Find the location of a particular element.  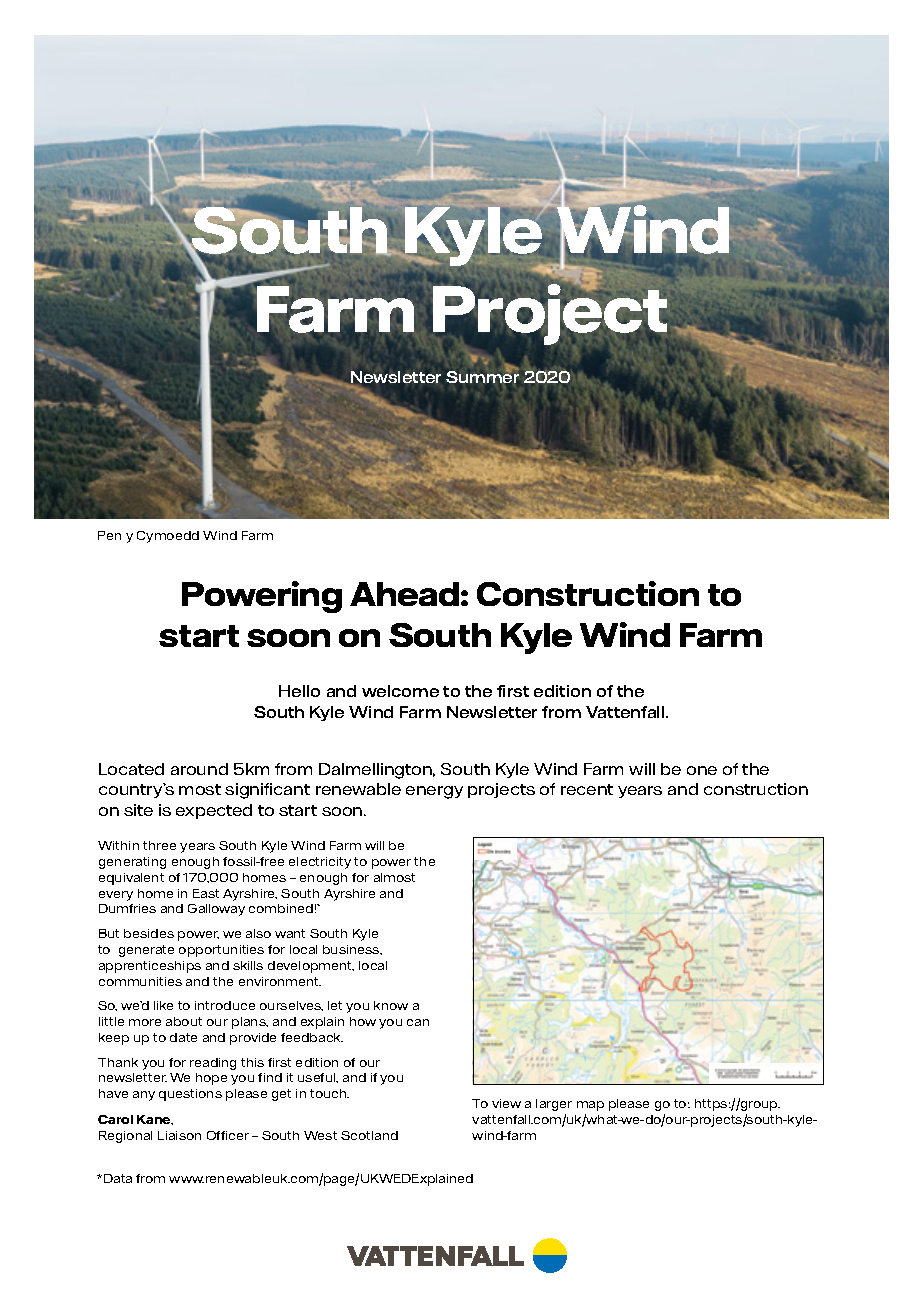

recent is located at coordinates (587, 789).
